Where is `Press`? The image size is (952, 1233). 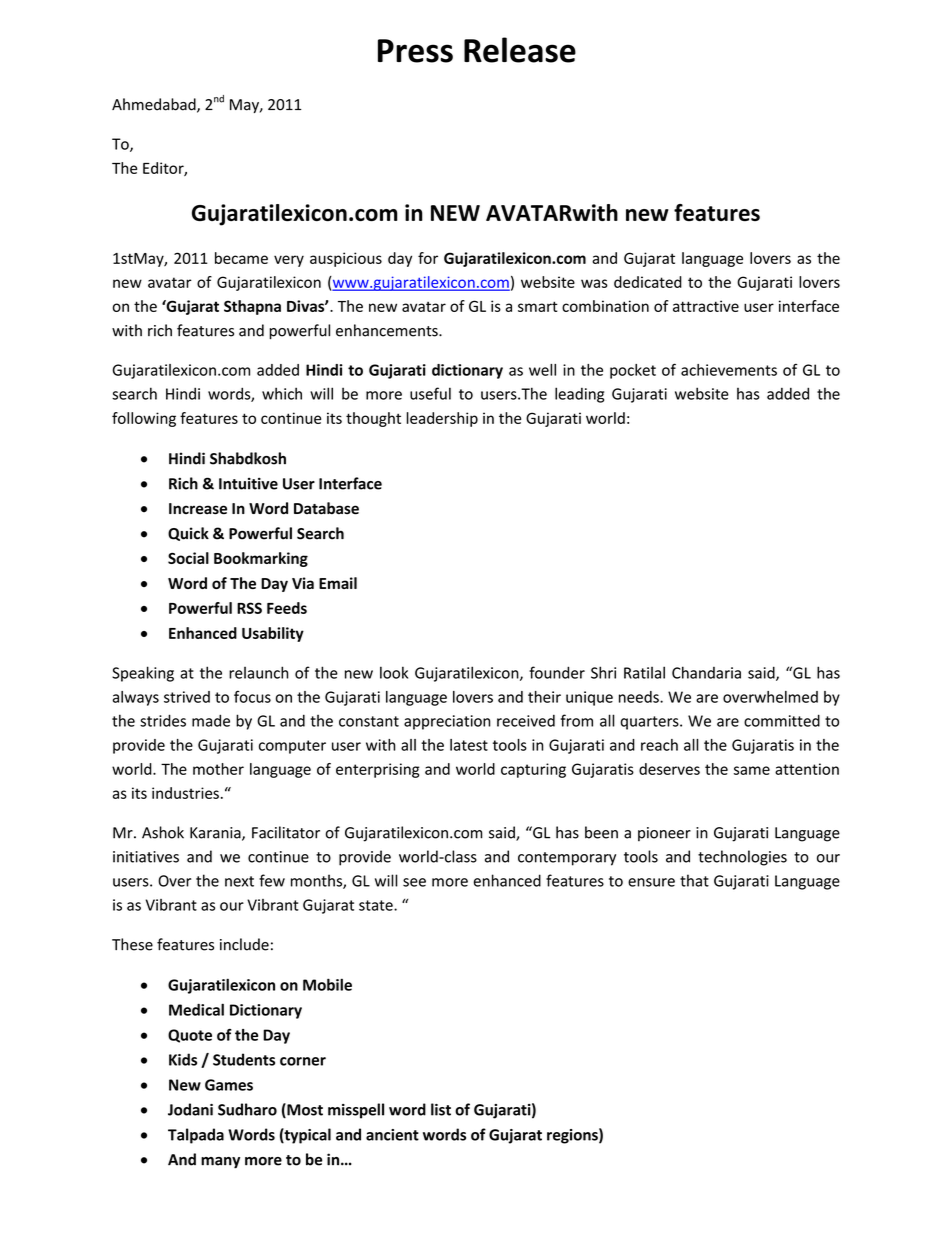 Press is located at coordinates (415, 51).
